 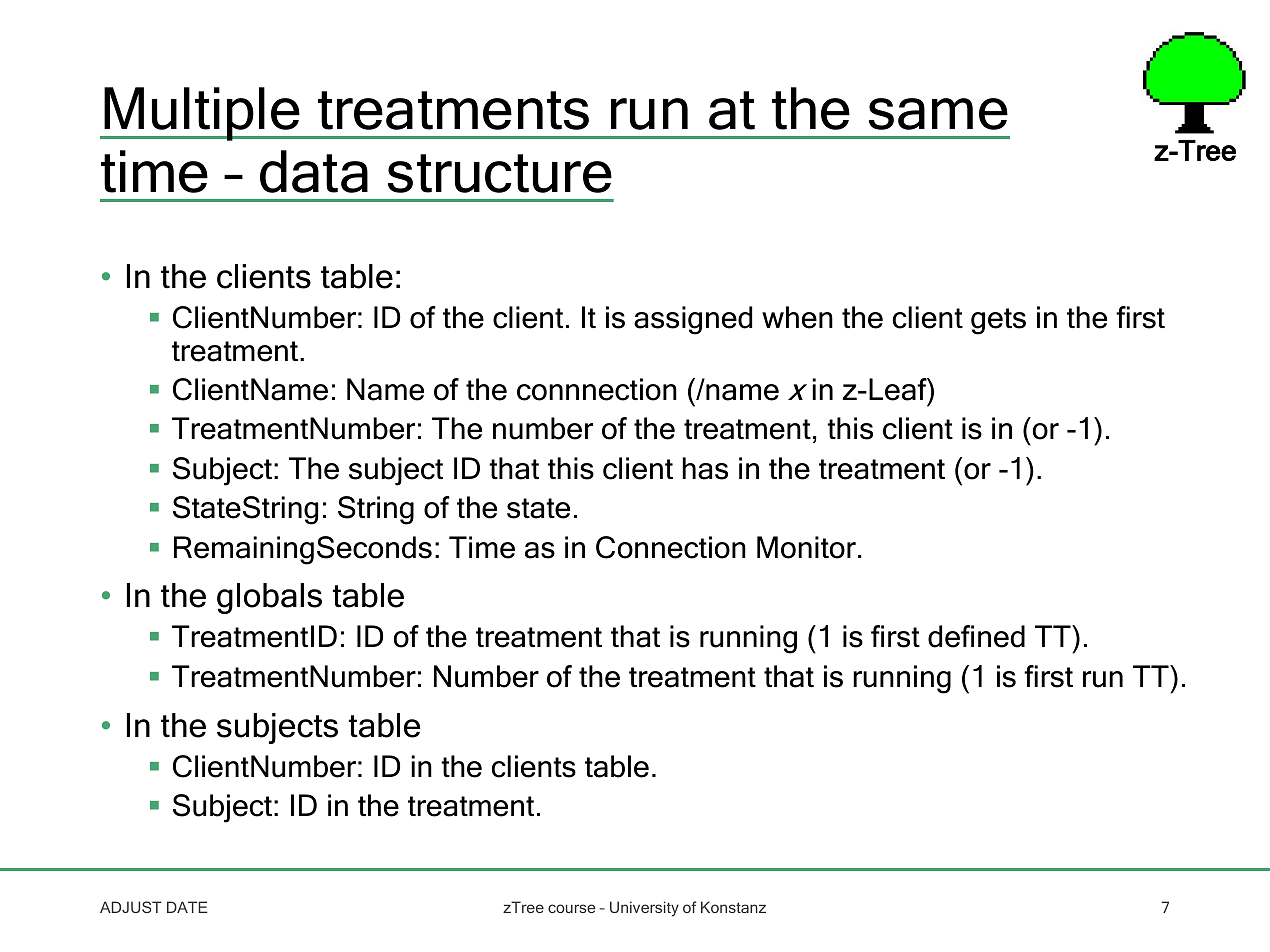 I want to click on defined, so click(x=976, y=636).
